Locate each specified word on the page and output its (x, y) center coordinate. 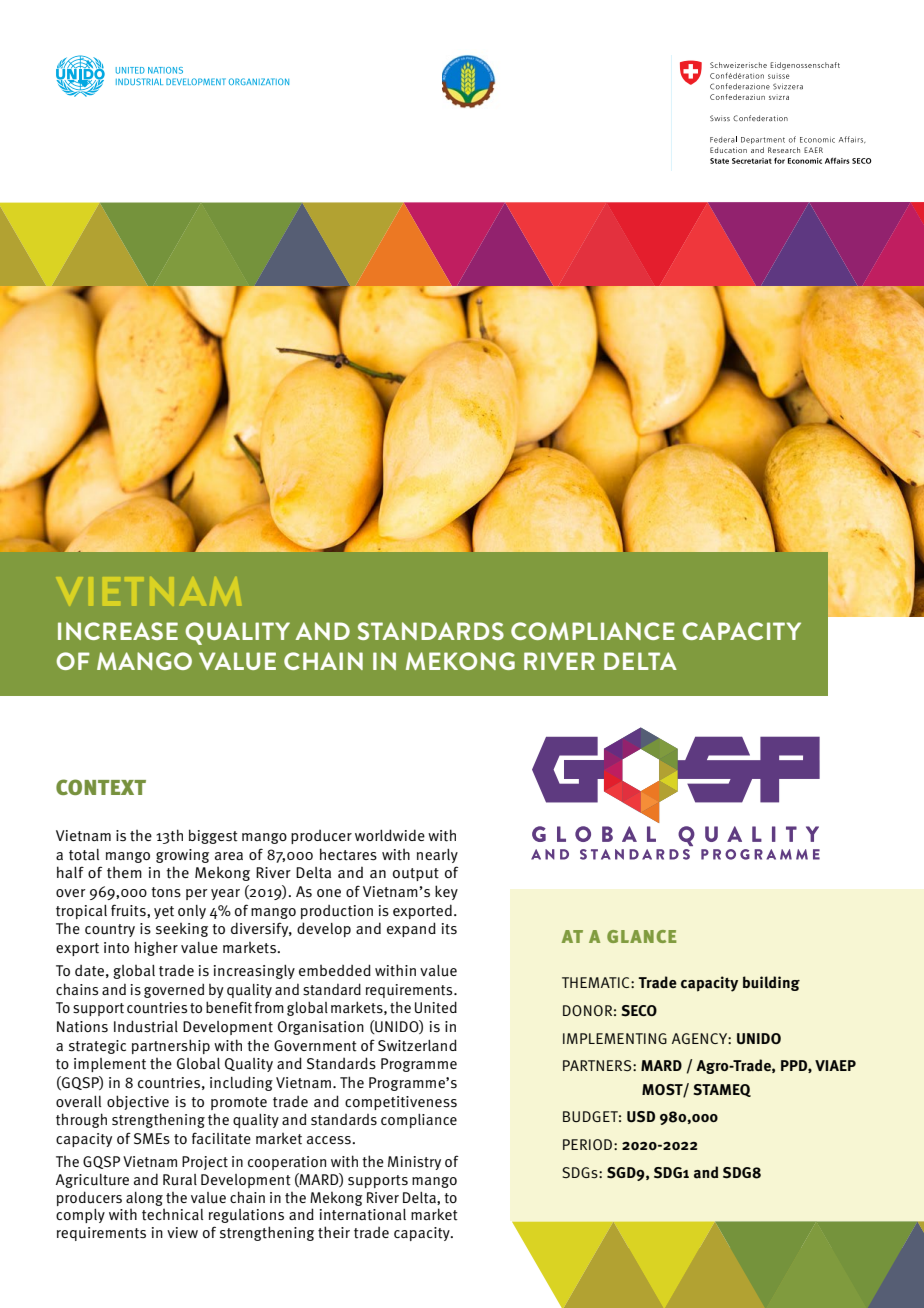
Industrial (146, 1026)
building (771, 983)
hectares (348, 854)
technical (172, 1215)
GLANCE (641, 936)
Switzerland (417, 1045)
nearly (437, 856)
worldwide (390, 835)
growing (182, 856)
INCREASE (118, 631)
